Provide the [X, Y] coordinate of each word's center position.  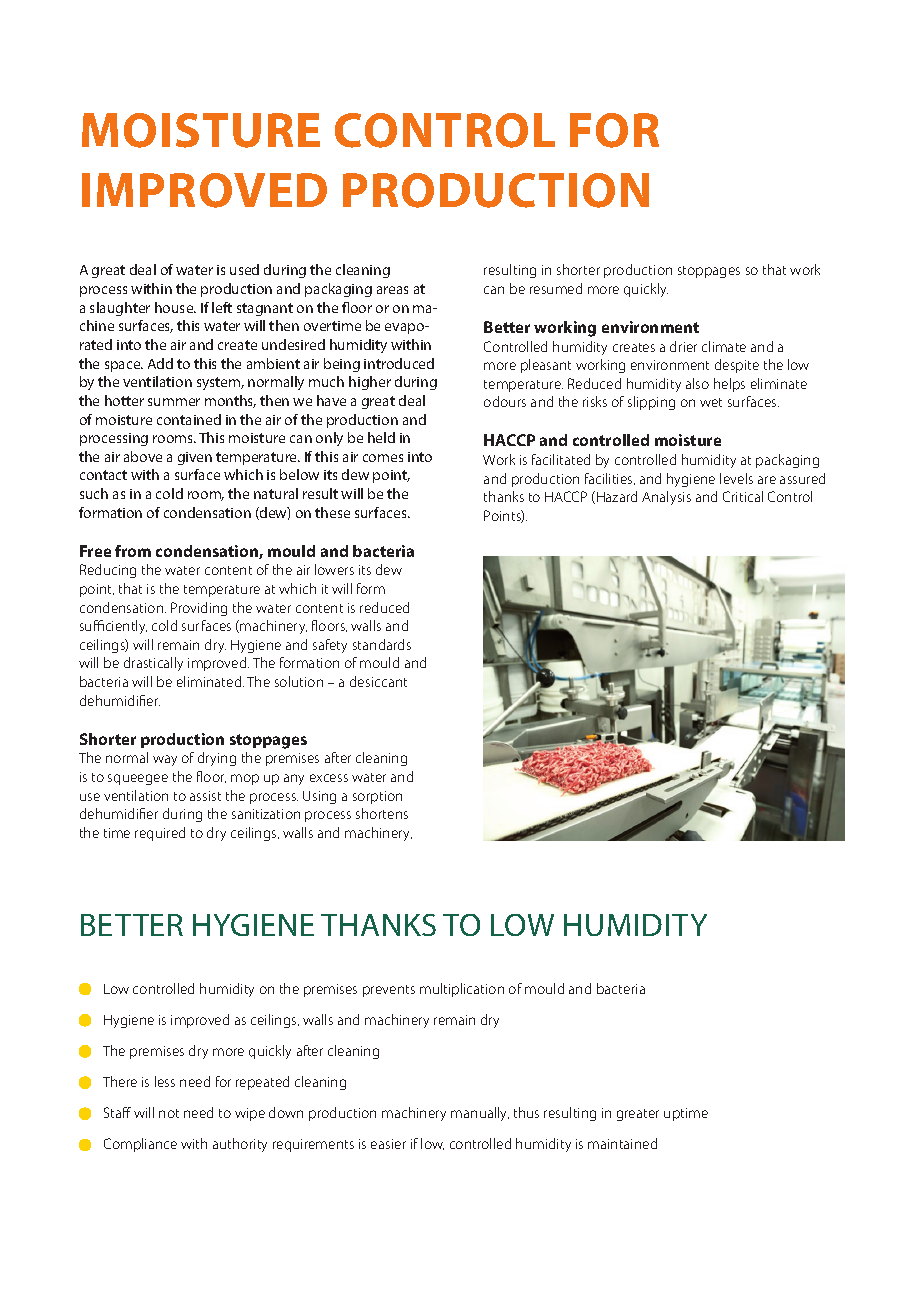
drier [683, 346]
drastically [153, 664]
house [175, 307]
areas [392, 290]
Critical [743, 496]
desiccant [378, 681]
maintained [622, 1143]
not [169, 1113]
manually [480, 1114]
